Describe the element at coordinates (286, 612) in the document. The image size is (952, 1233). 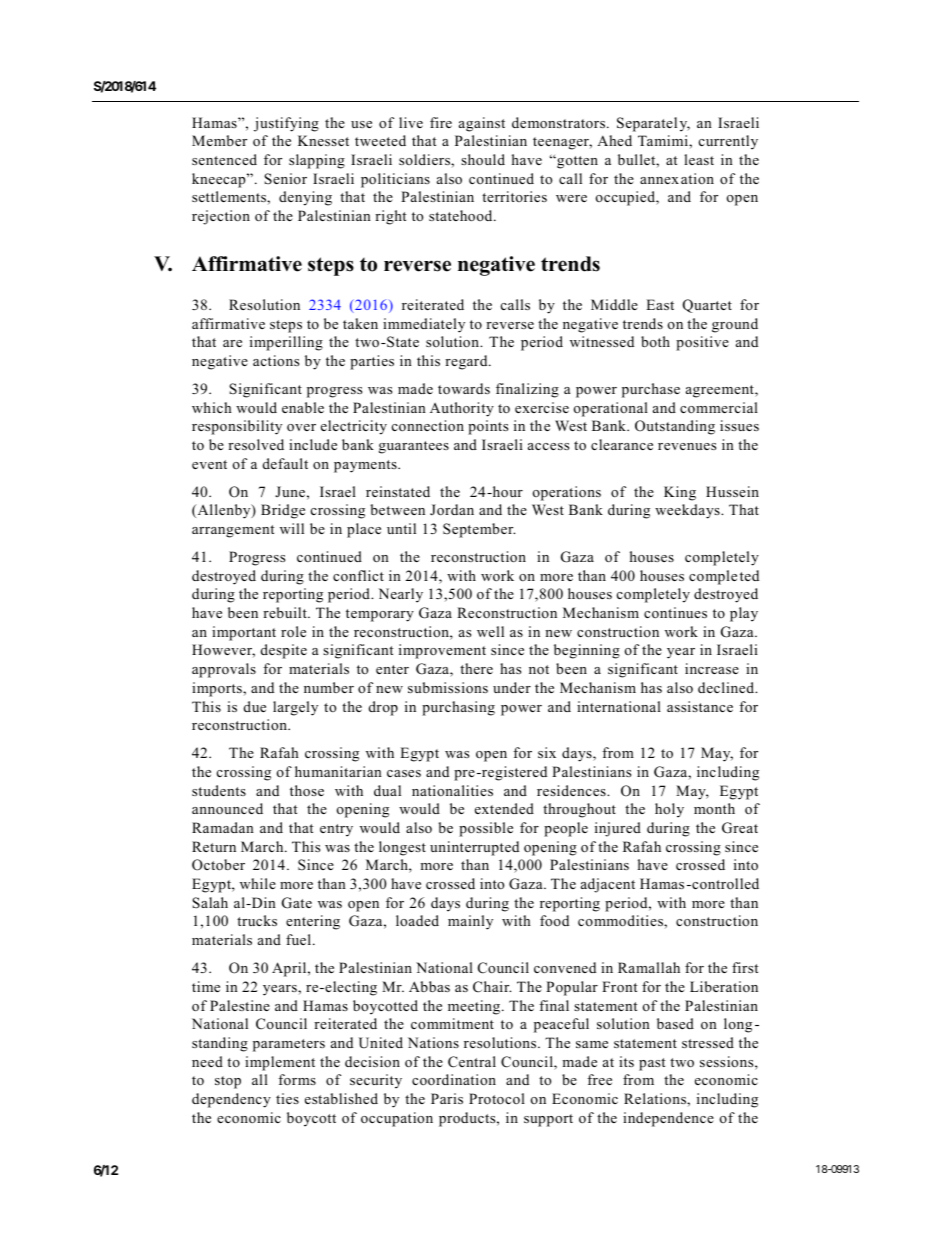
I see `rebuilt` at that location.
